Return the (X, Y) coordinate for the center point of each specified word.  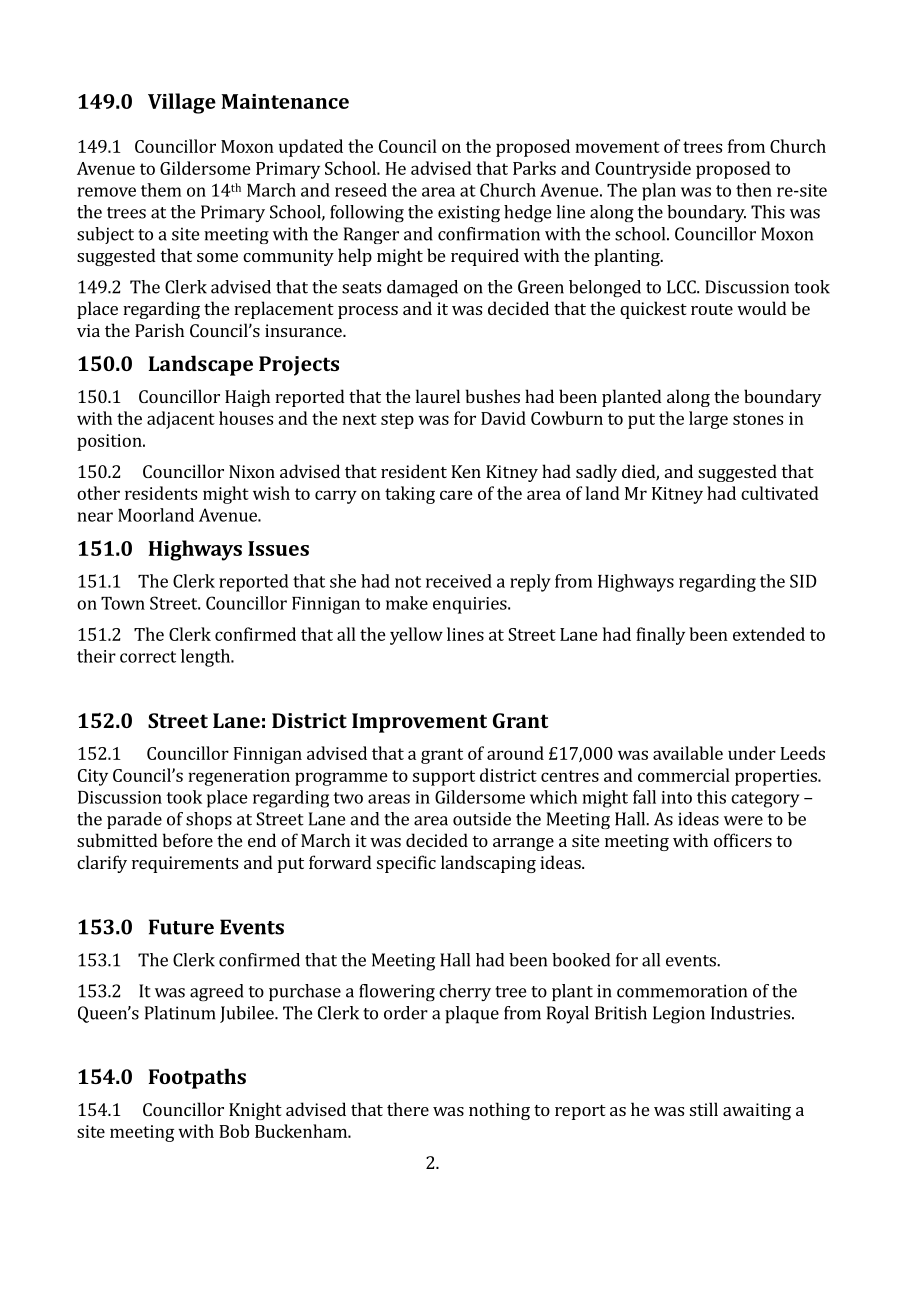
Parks (534, 168)
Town (123, 603)
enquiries (471, 605)
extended (769, 634)
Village (182, 103)
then (754, 190)
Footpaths (197, 1078)
